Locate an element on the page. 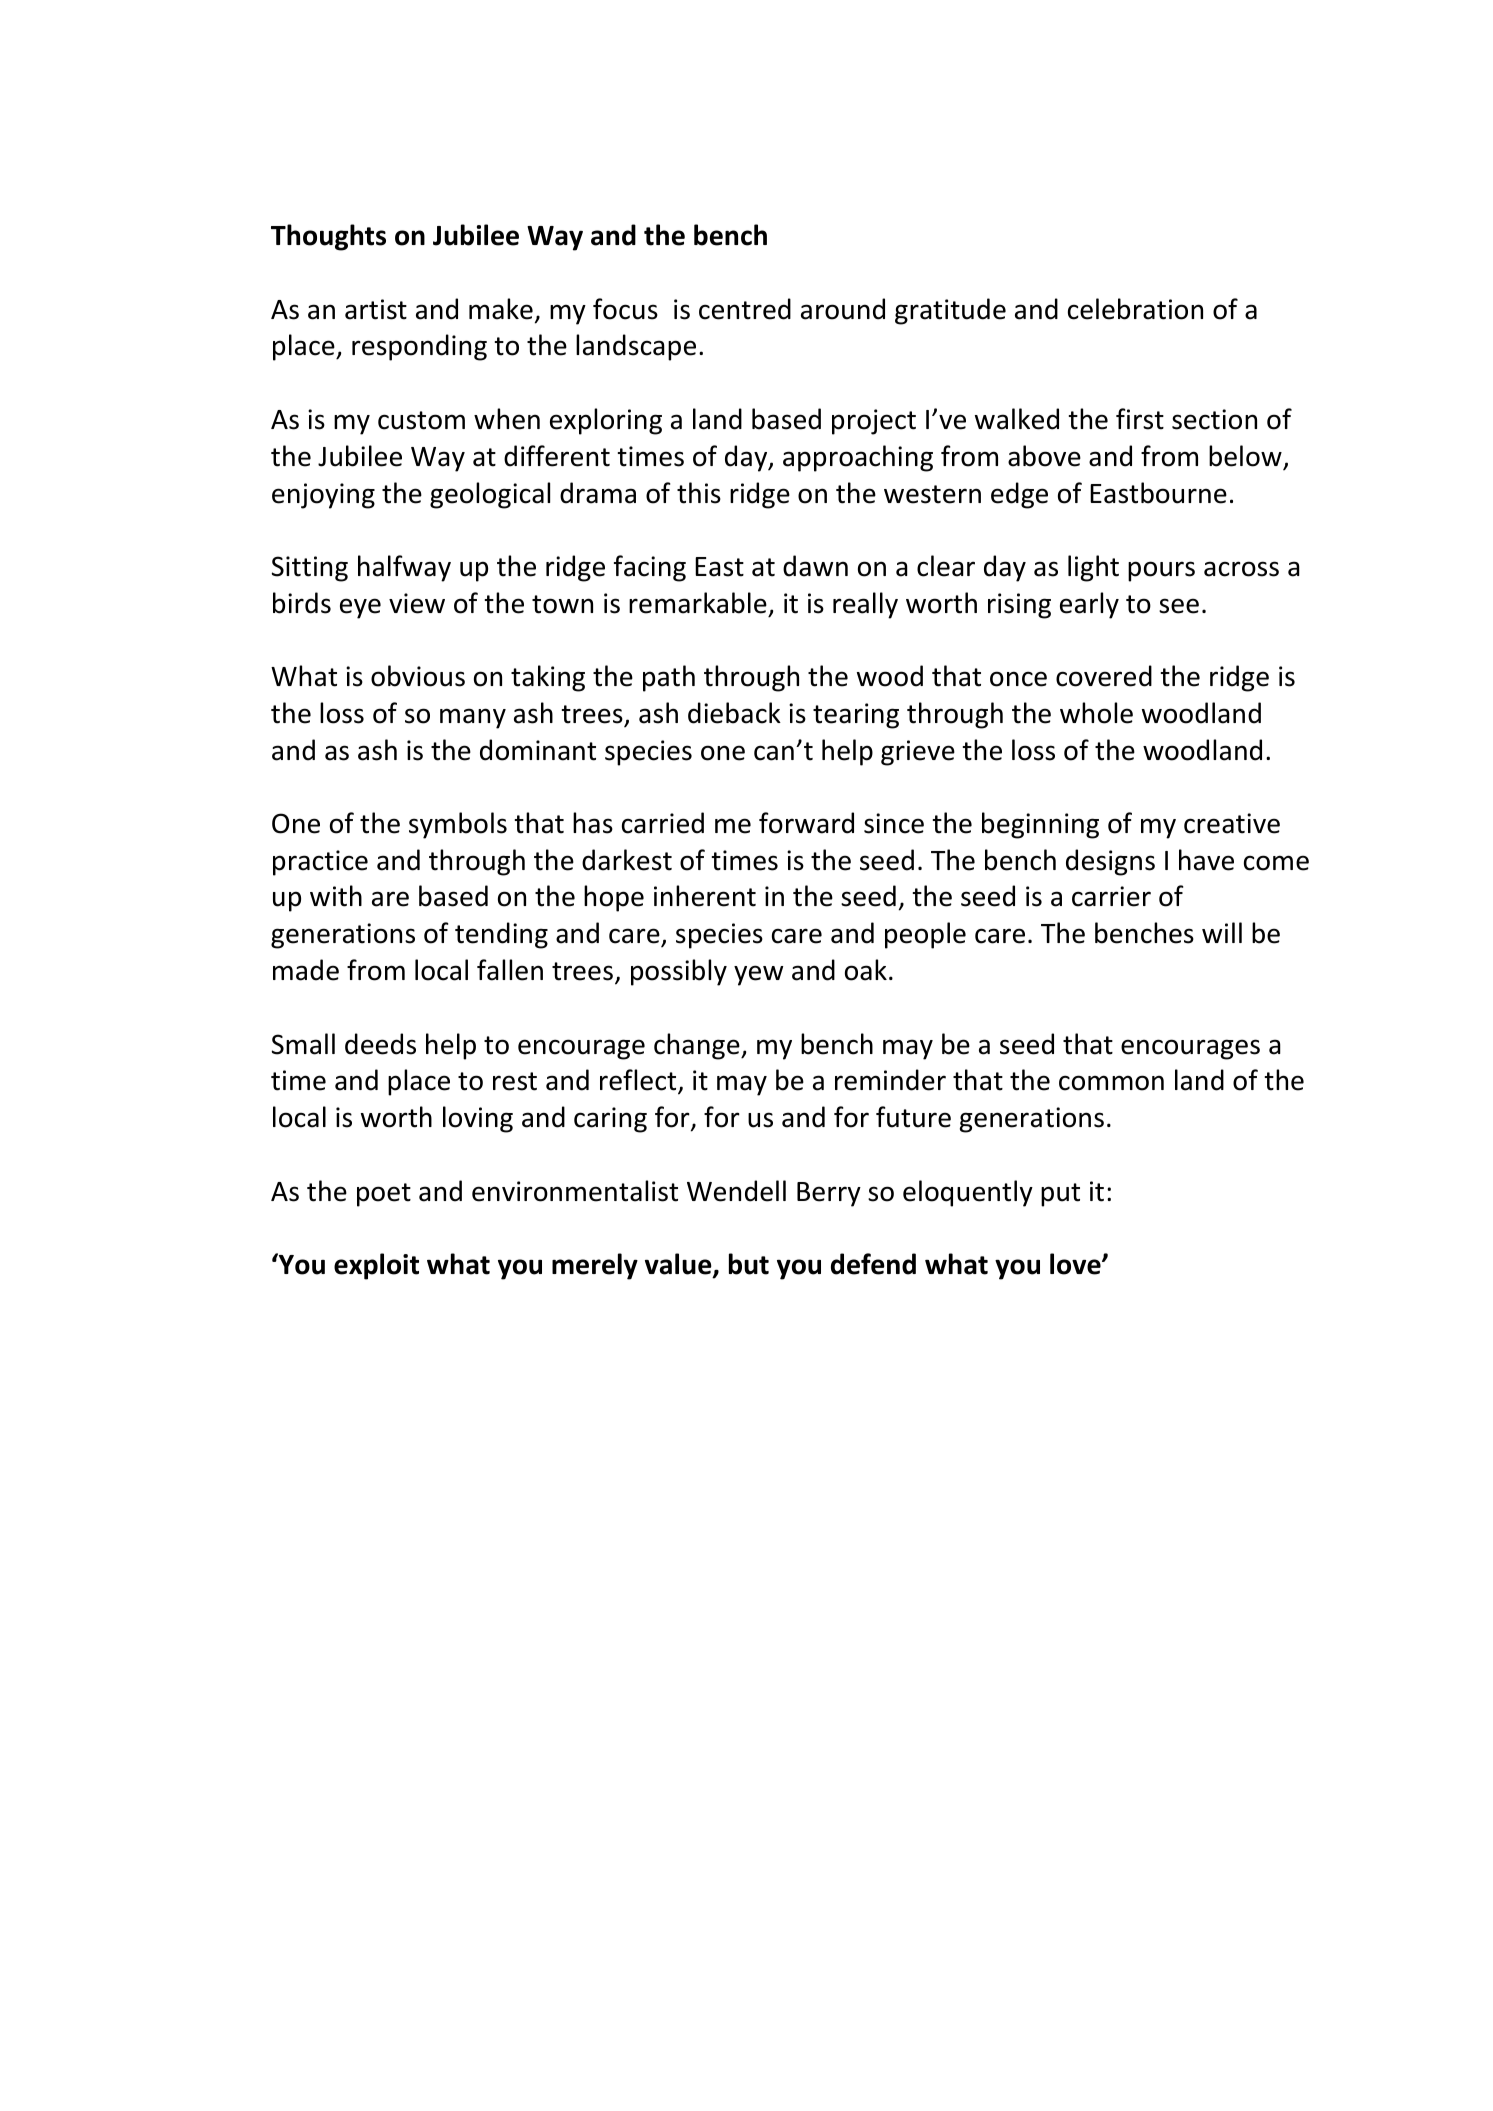 The width and height of the document is (1493, 2111). will is located at coordinates (1222, 932).
